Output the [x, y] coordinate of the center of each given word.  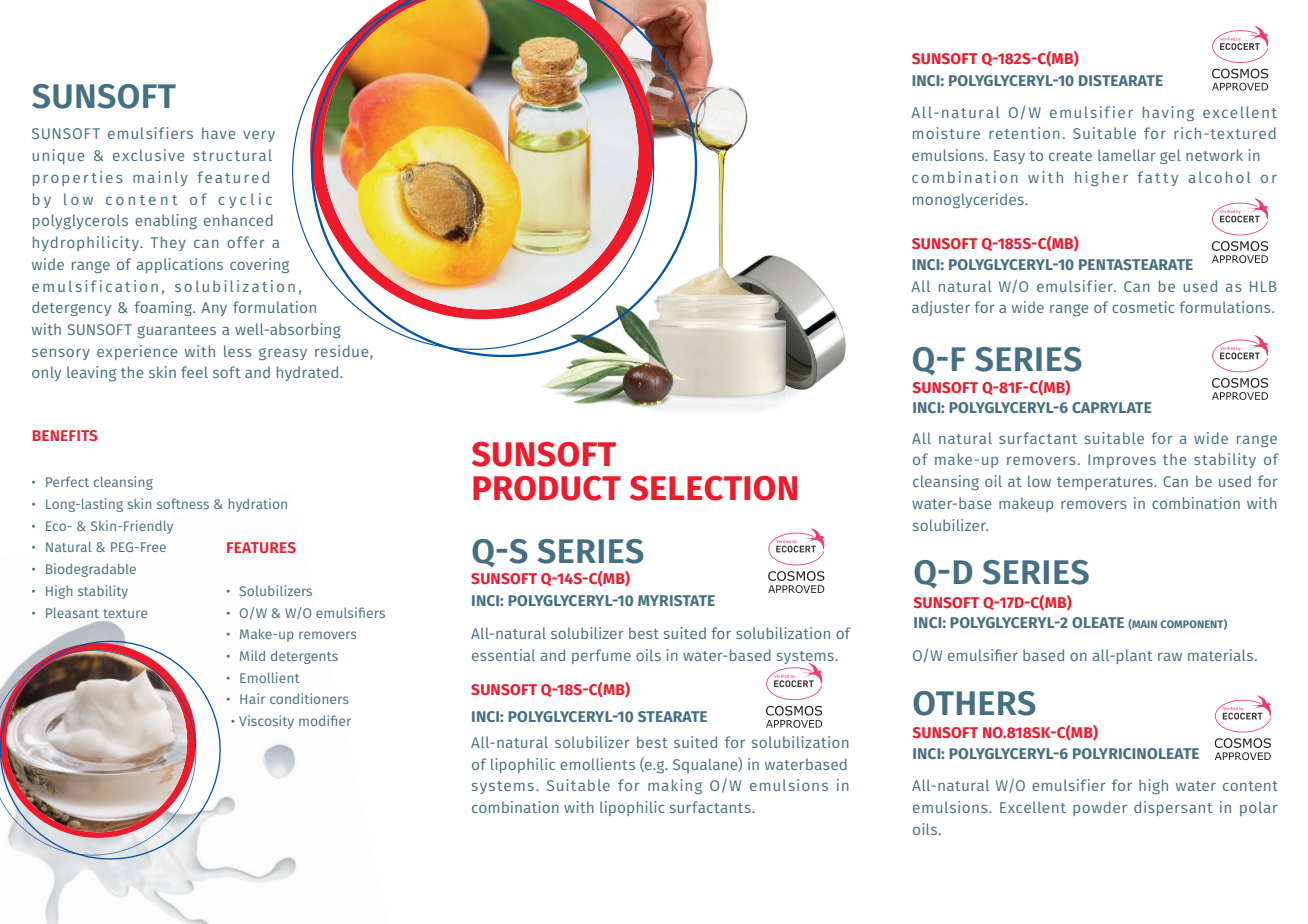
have [219, 133]
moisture [946, 133]
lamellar [1127, 155]
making [675, 786]
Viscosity [266, 722]
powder [1100, 808]
